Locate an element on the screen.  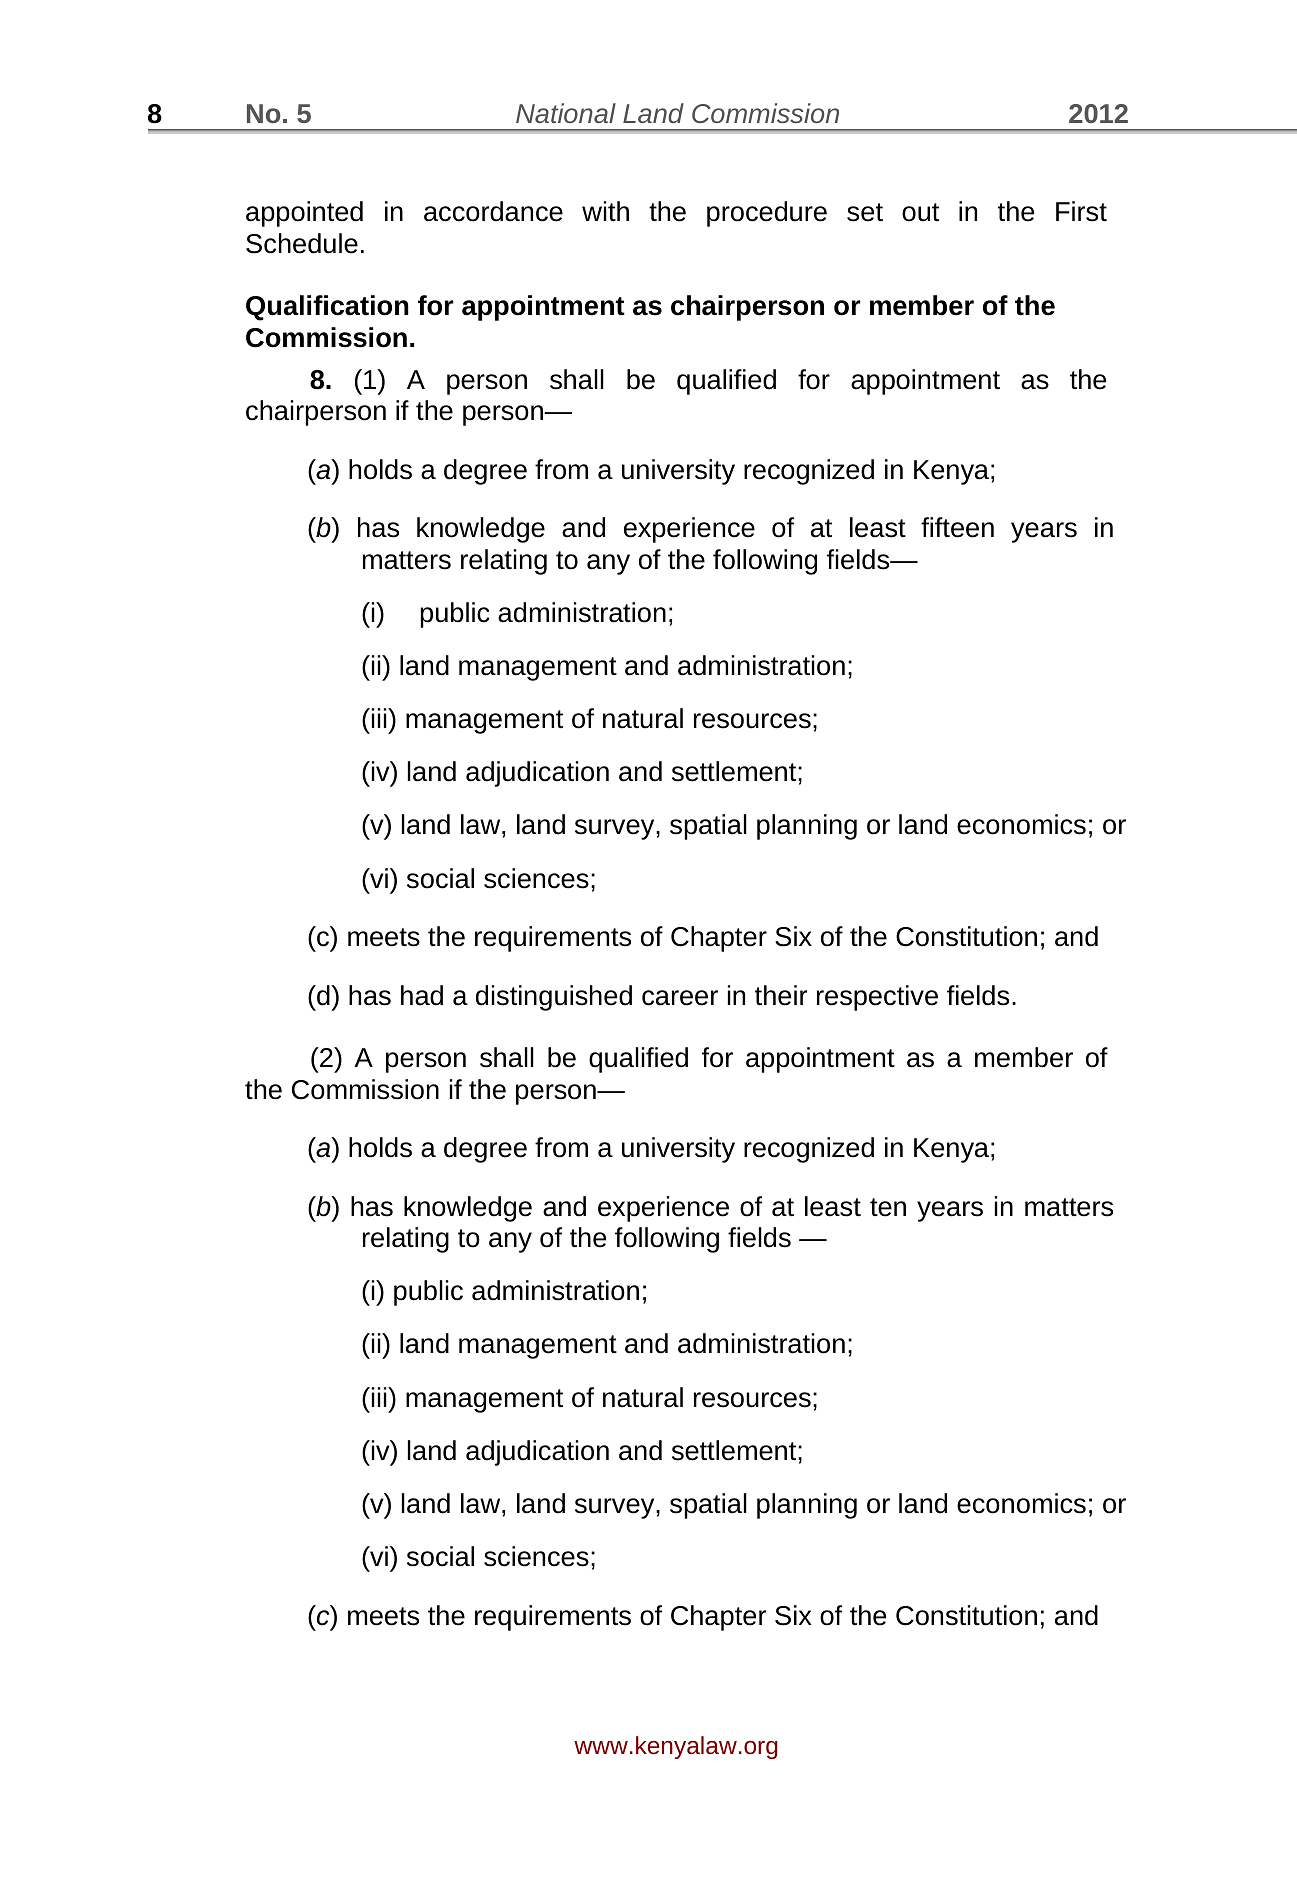
Qualification is located at coordinates (327, 308).
